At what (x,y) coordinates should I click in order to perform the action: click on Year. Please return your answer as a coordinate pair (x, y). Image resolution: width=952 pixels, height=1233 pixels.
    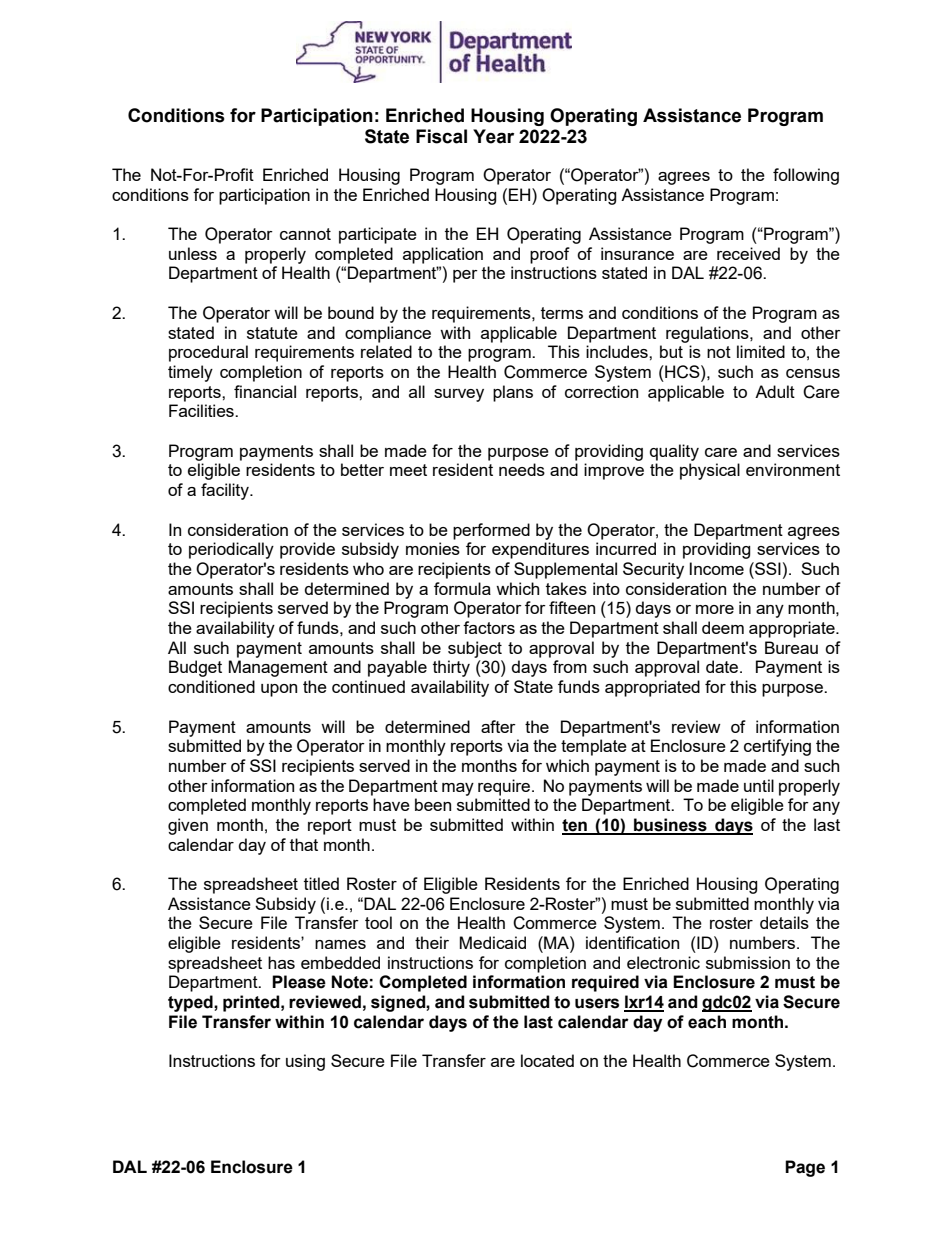
    Looking at the image, I should click on (493, 136).
